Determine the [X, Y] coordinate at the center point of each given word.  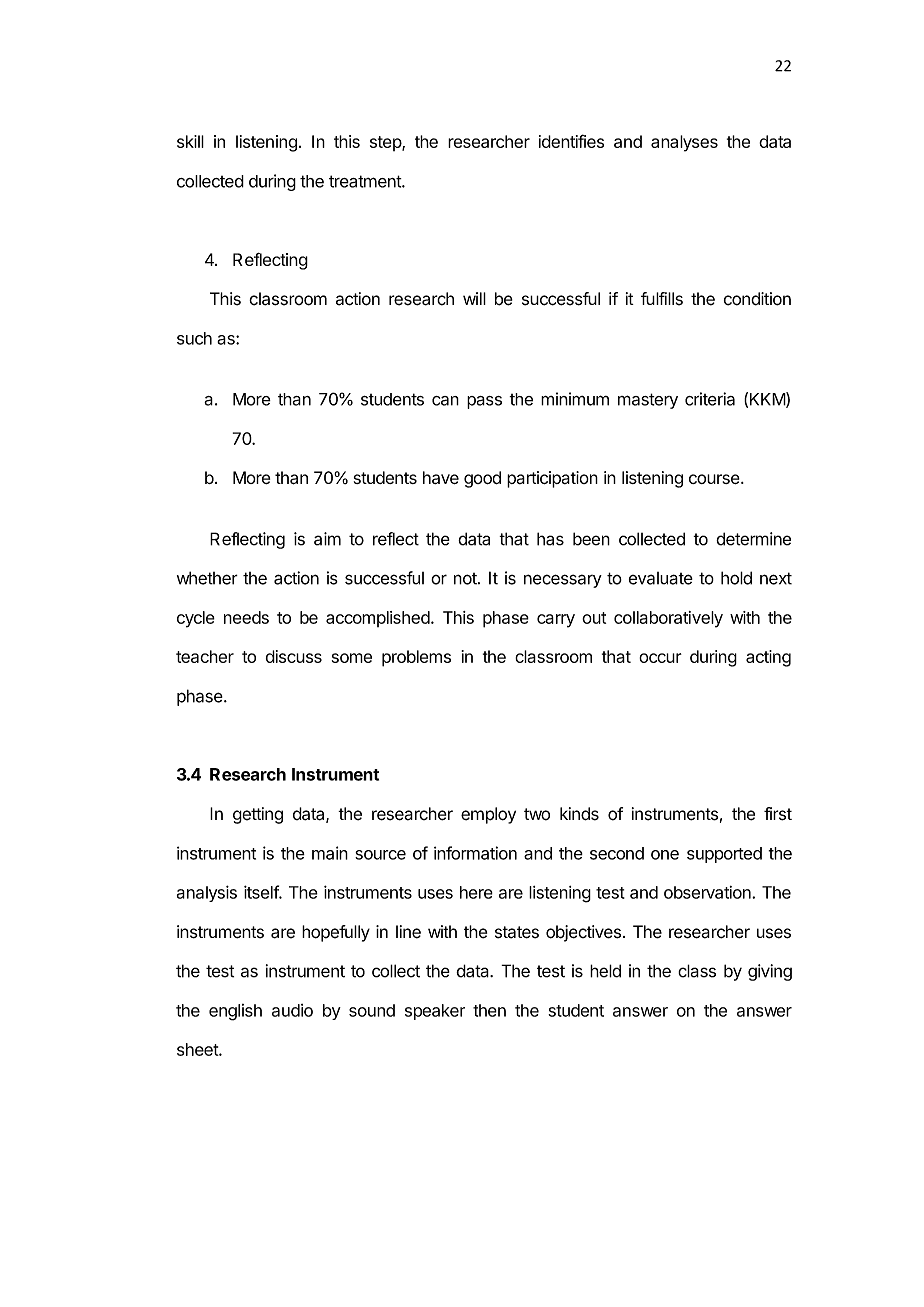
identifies [571, 141]
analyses [684, 143]
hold [736, 578]
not [466, 579]
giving [770, 972]
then [489, 1010]
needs [246, 617]
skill [190, 141]
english [235, 1012]
